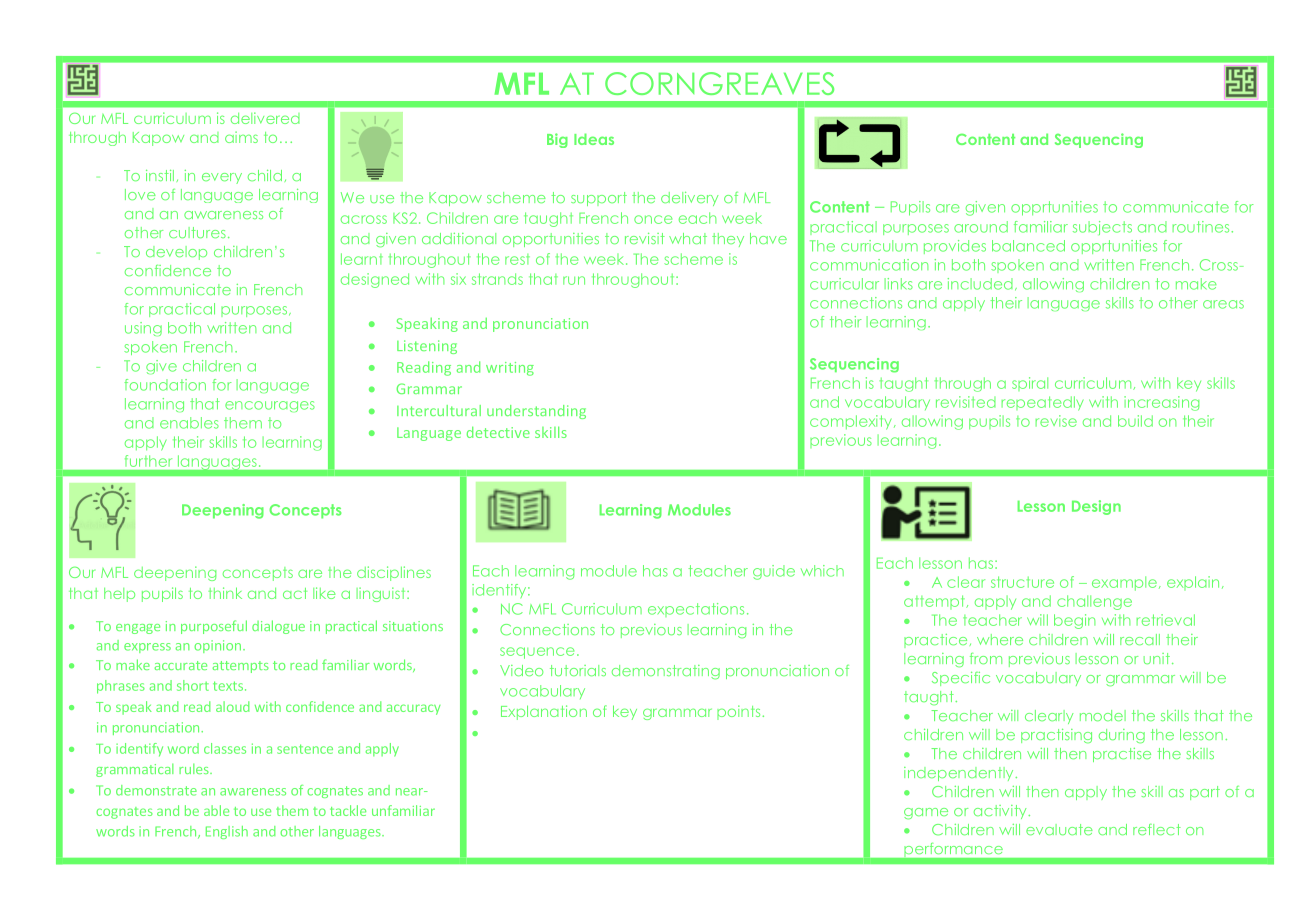 This image has width=1308, height=924. I want to click on aims, so click(241, 137).
